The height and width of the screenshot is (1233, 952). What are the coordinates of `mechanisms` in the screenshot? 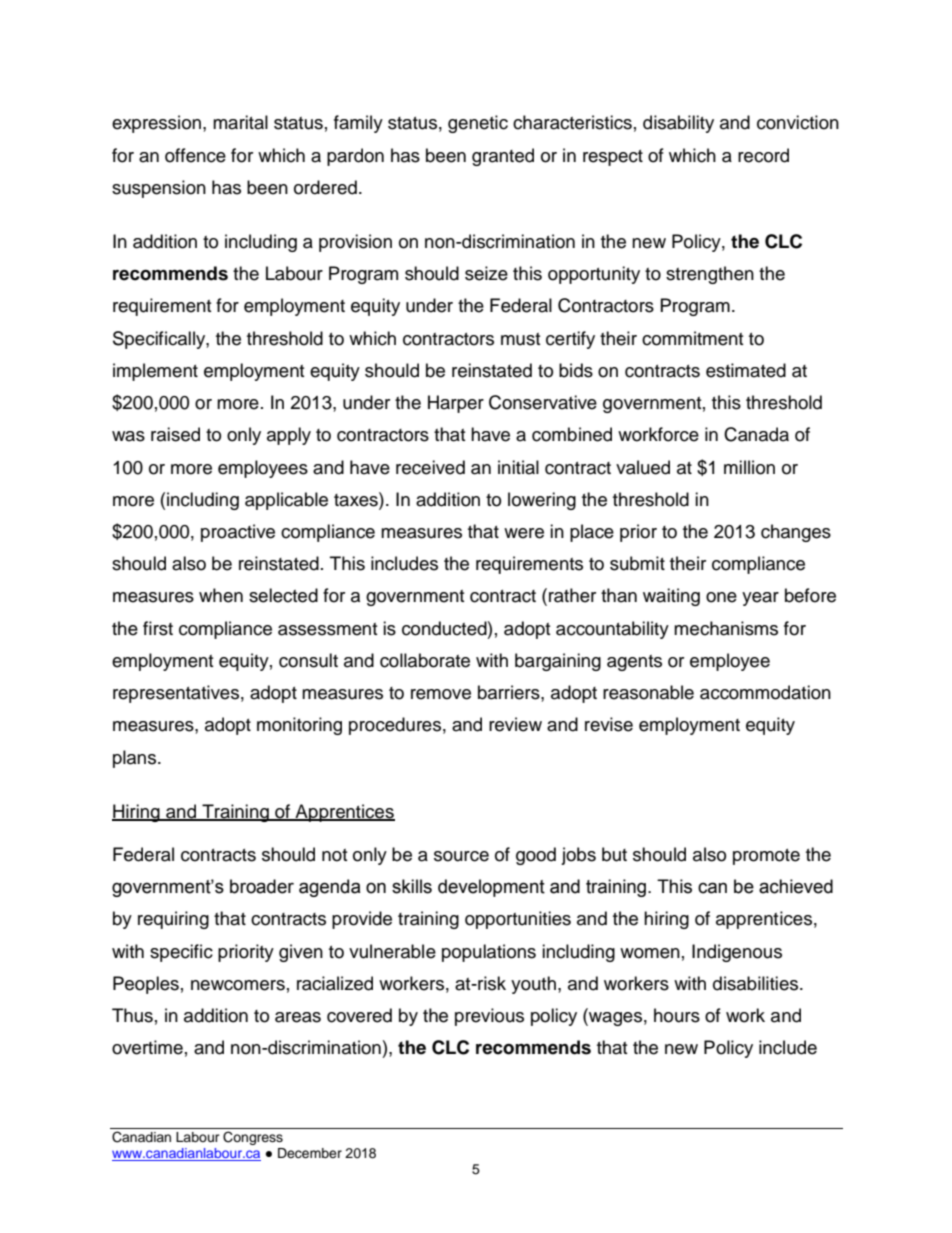 It's located at (726, 628).
